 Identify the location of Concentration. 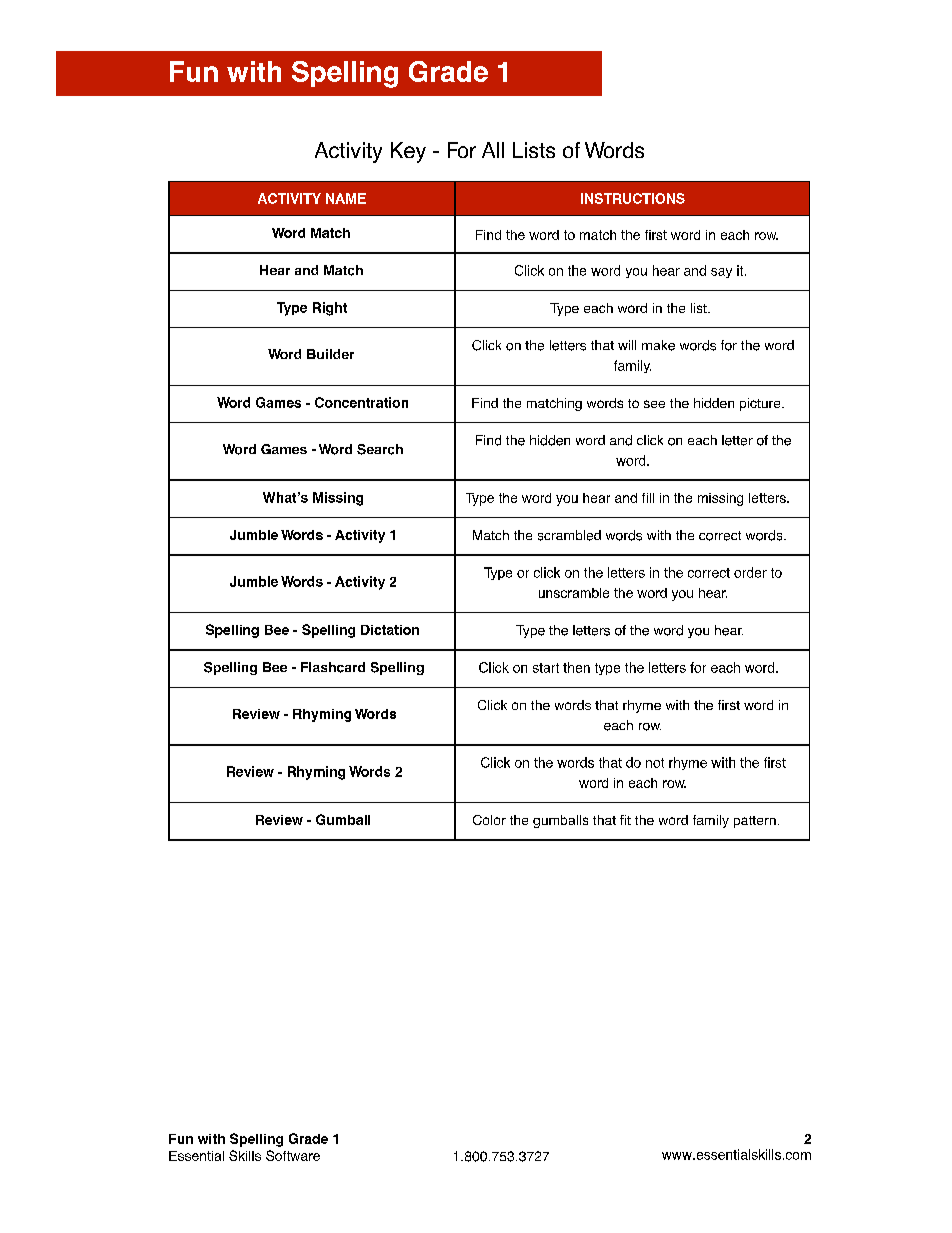
(361, 402).
